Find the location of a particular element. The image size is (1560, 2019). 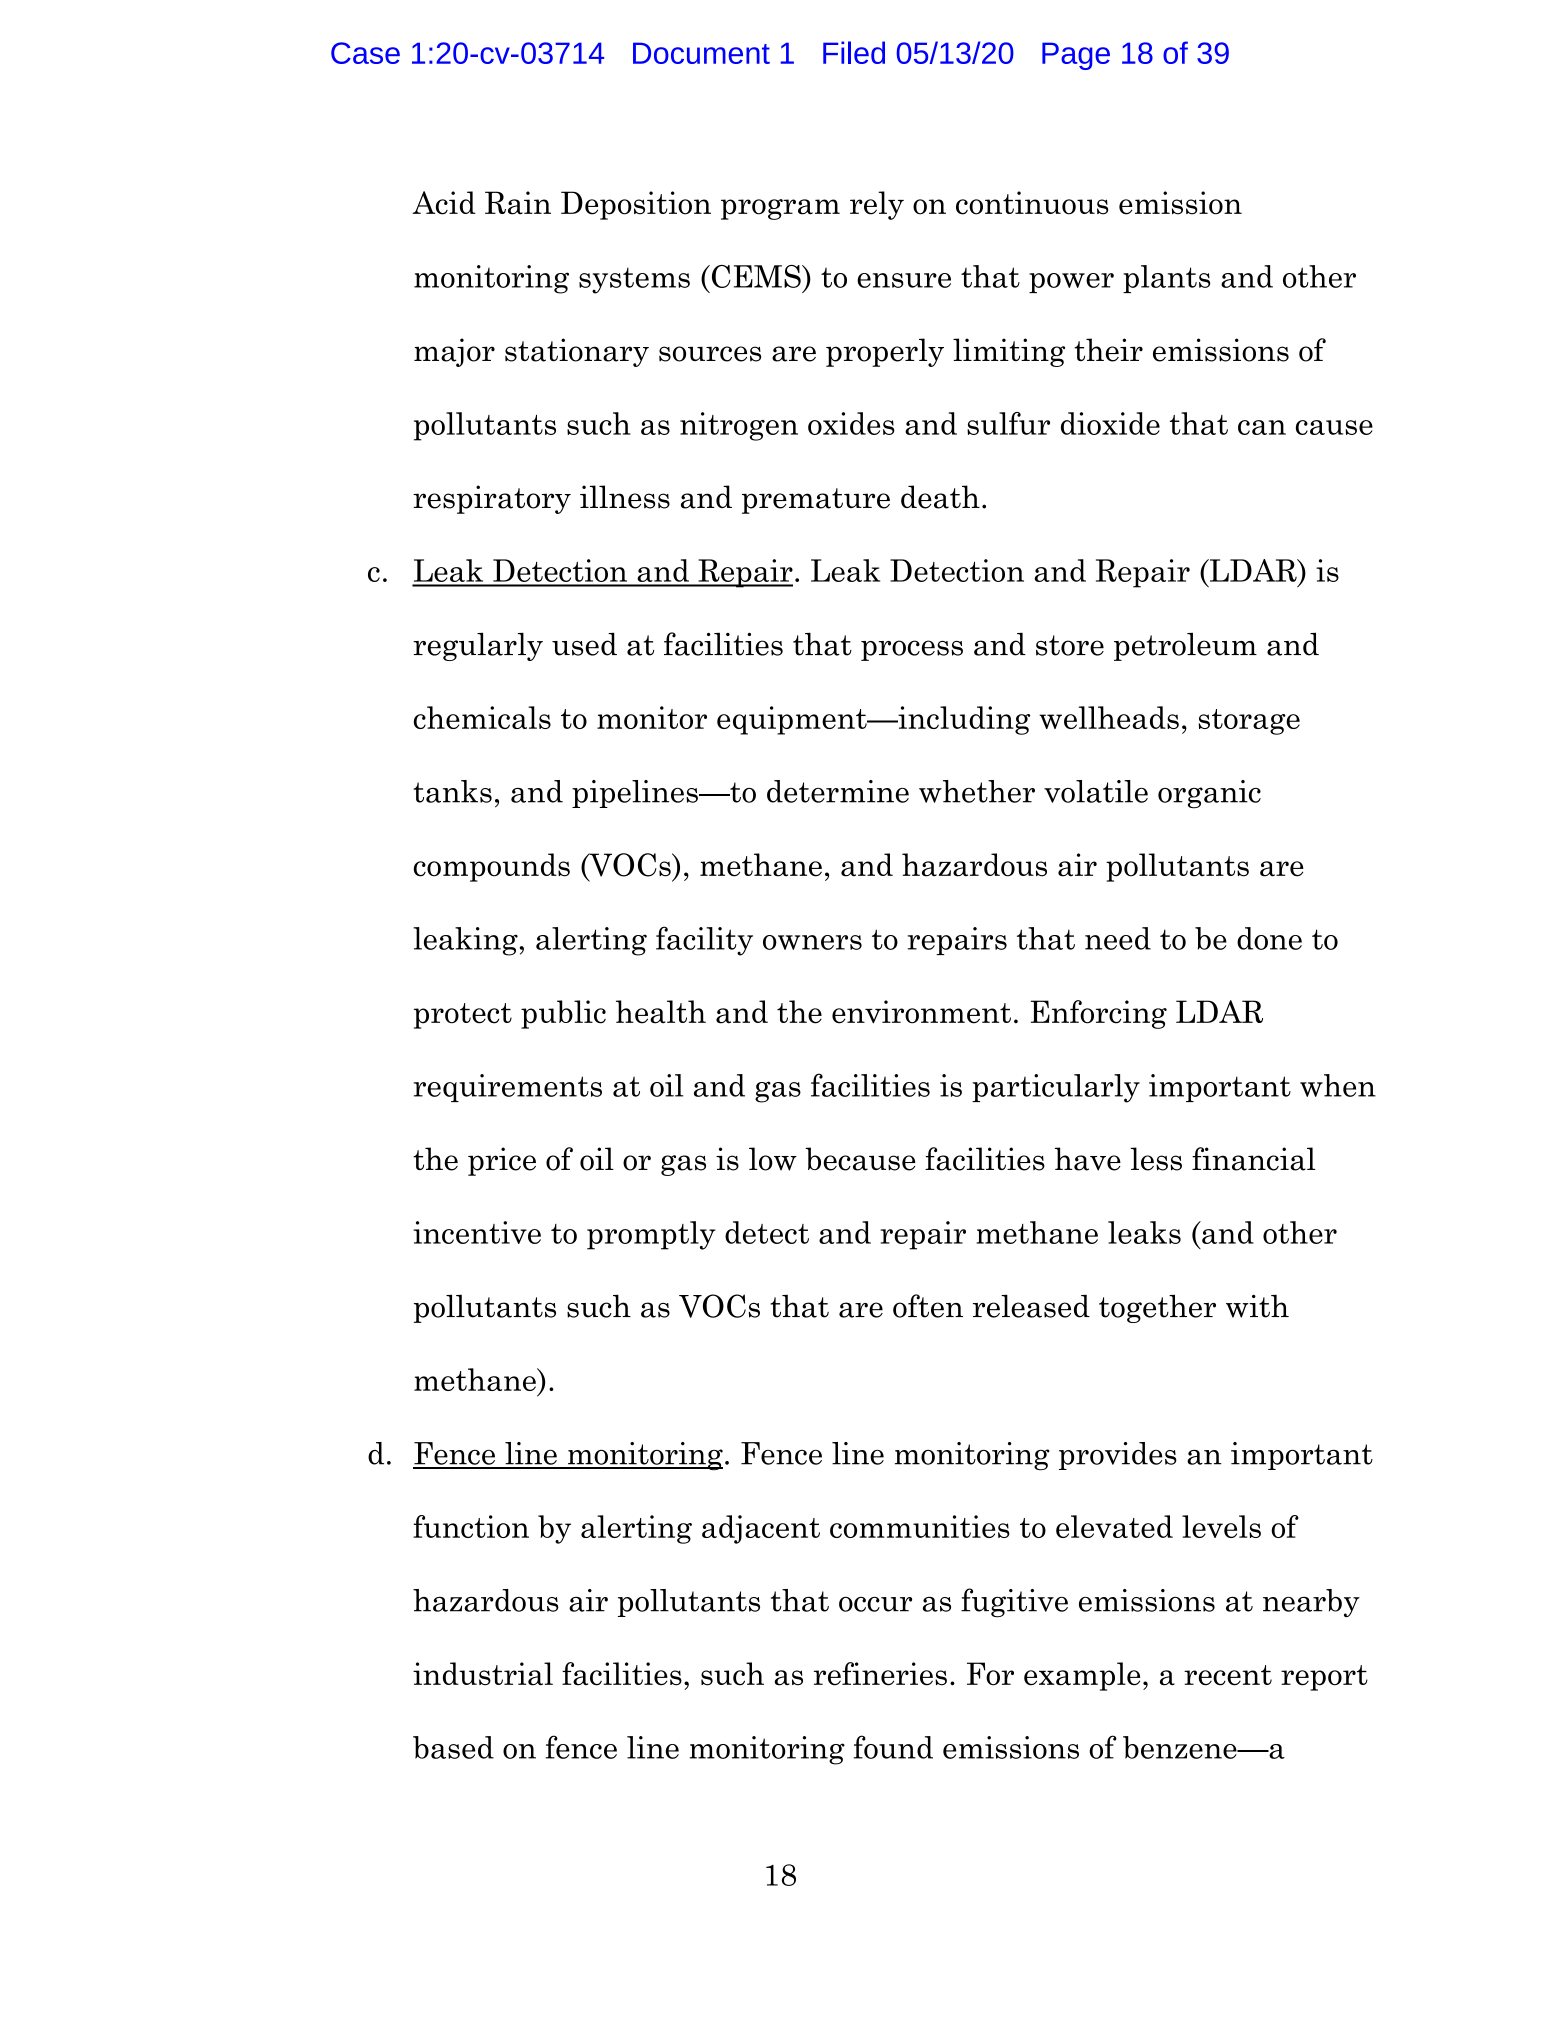

done is located at coordinates (1269, 938).
